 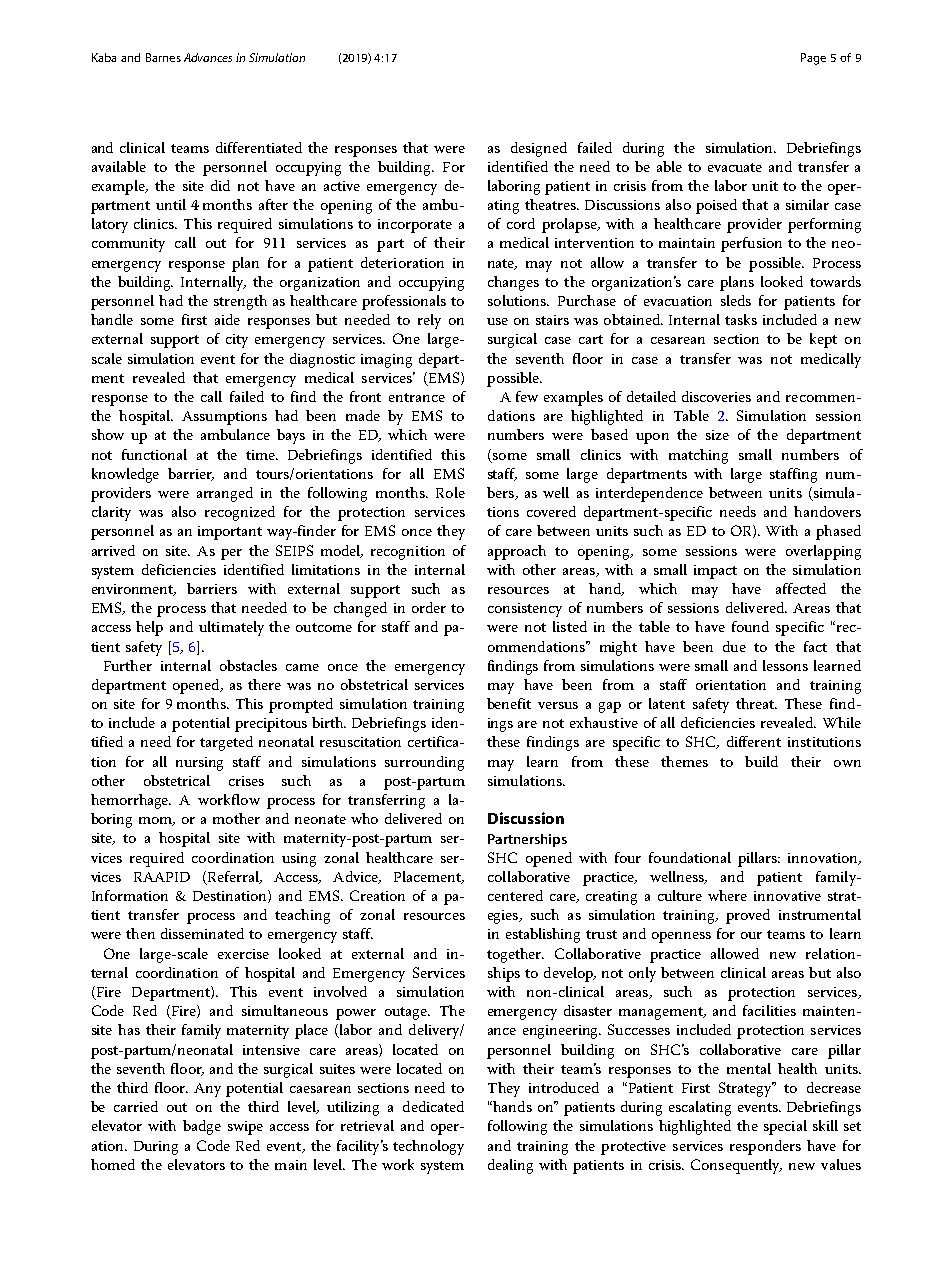 What do you see at coordinates (231, 628) in the screenshot?
I see `ultimately` at bounding box center [231, 628].
